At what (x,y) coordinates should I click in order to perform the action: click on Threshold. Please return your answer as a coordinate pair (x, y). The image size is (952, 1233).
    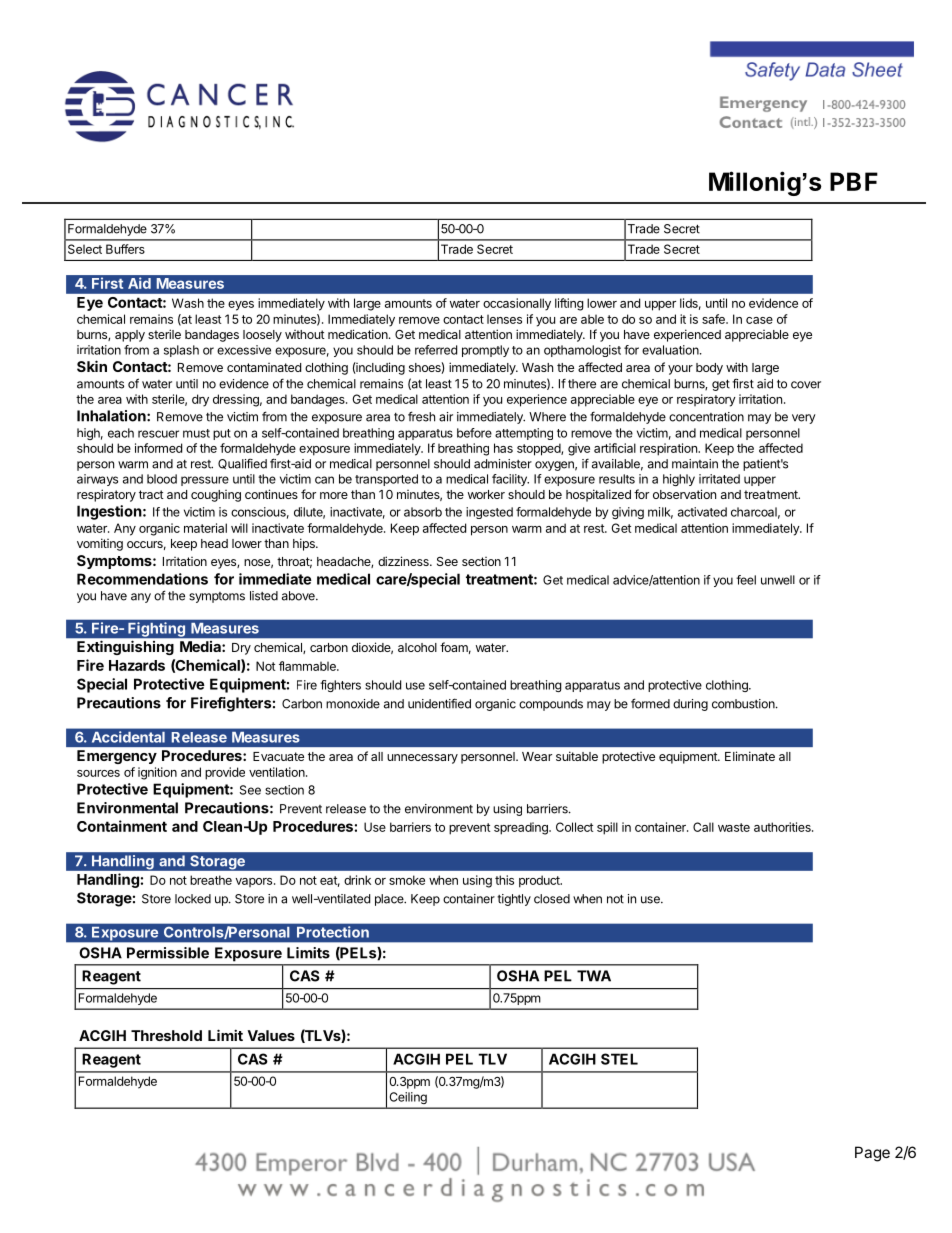
    Looking at the image, I should click on (166, 1035).
